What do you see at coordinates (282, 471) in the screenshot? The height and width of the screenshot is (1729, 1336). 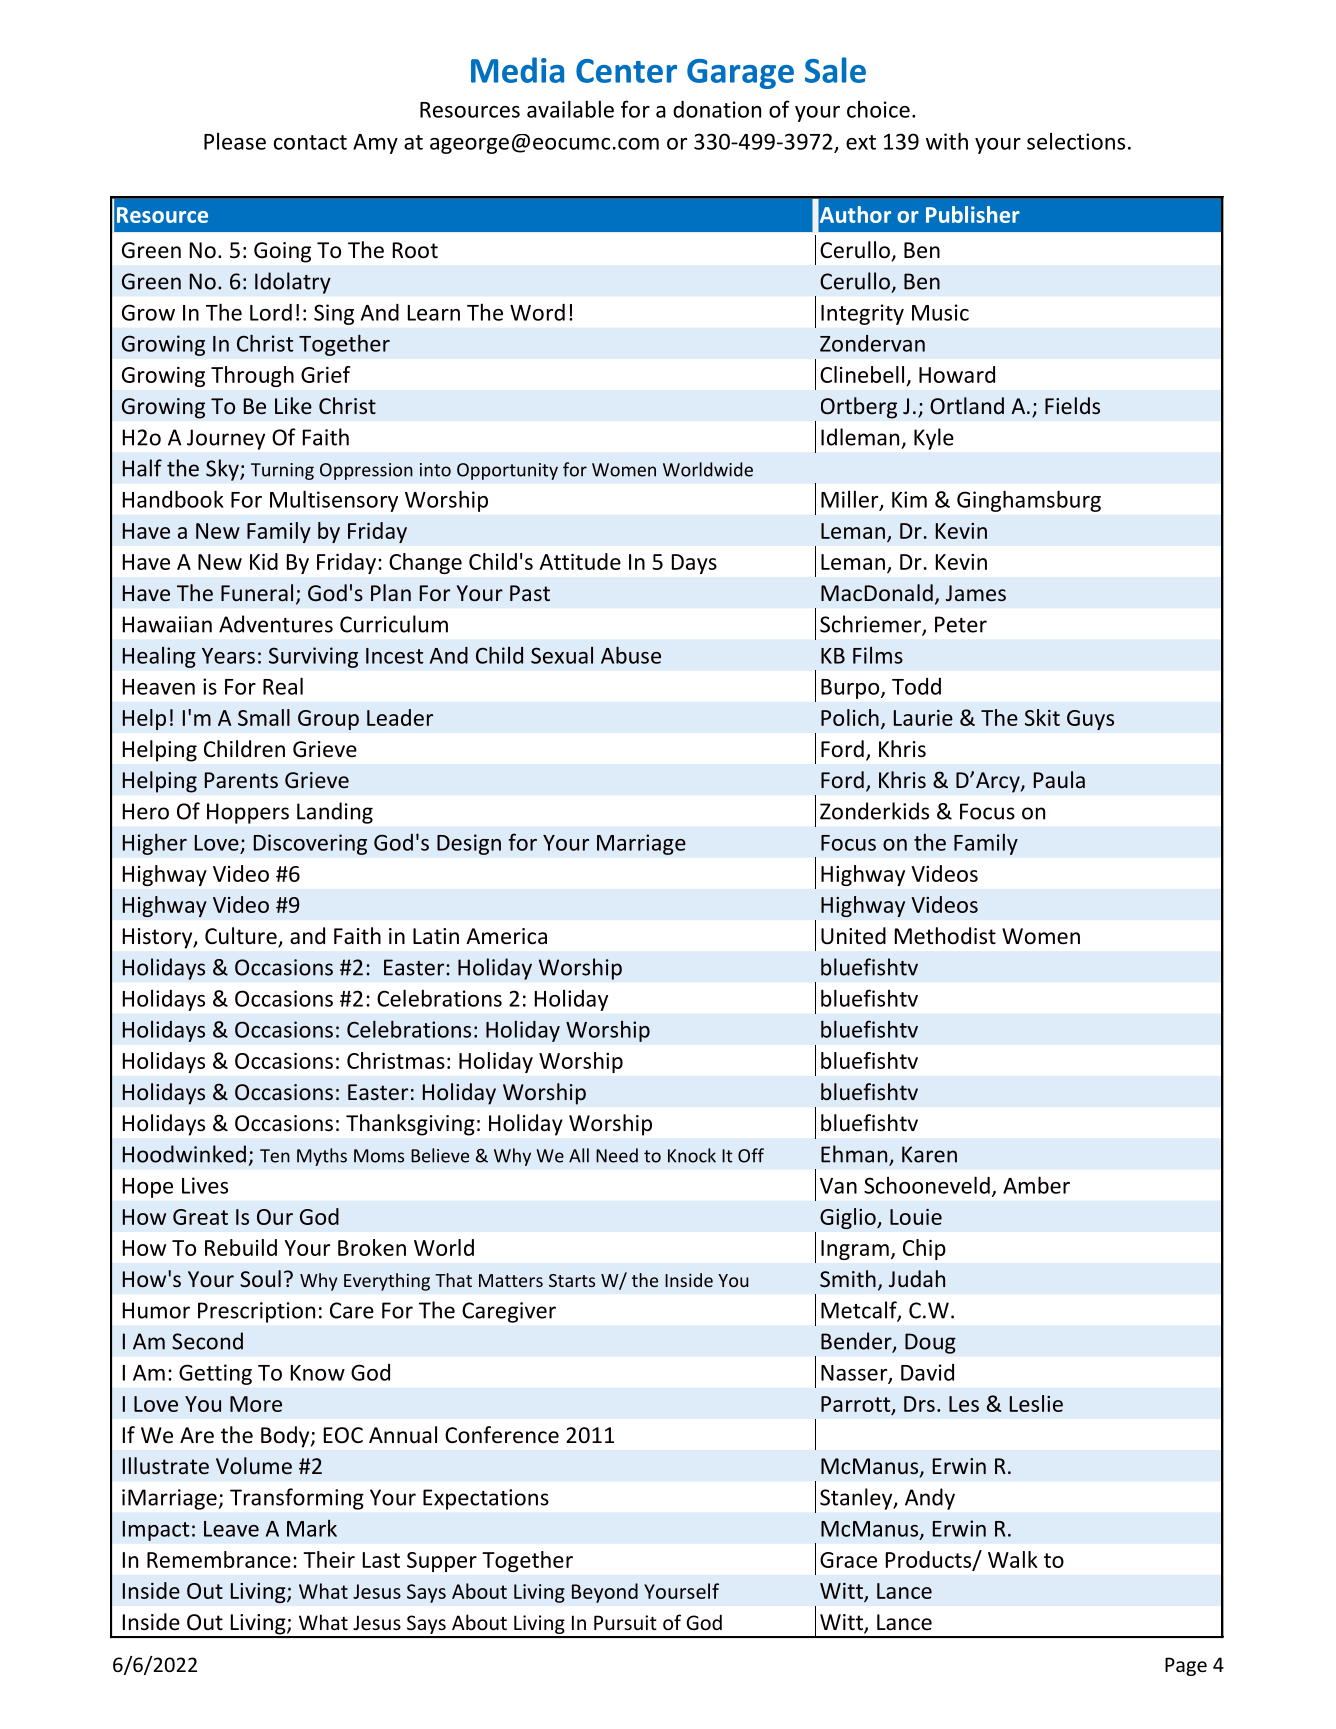 I see `Turning` at bounding box center [282, 471].
